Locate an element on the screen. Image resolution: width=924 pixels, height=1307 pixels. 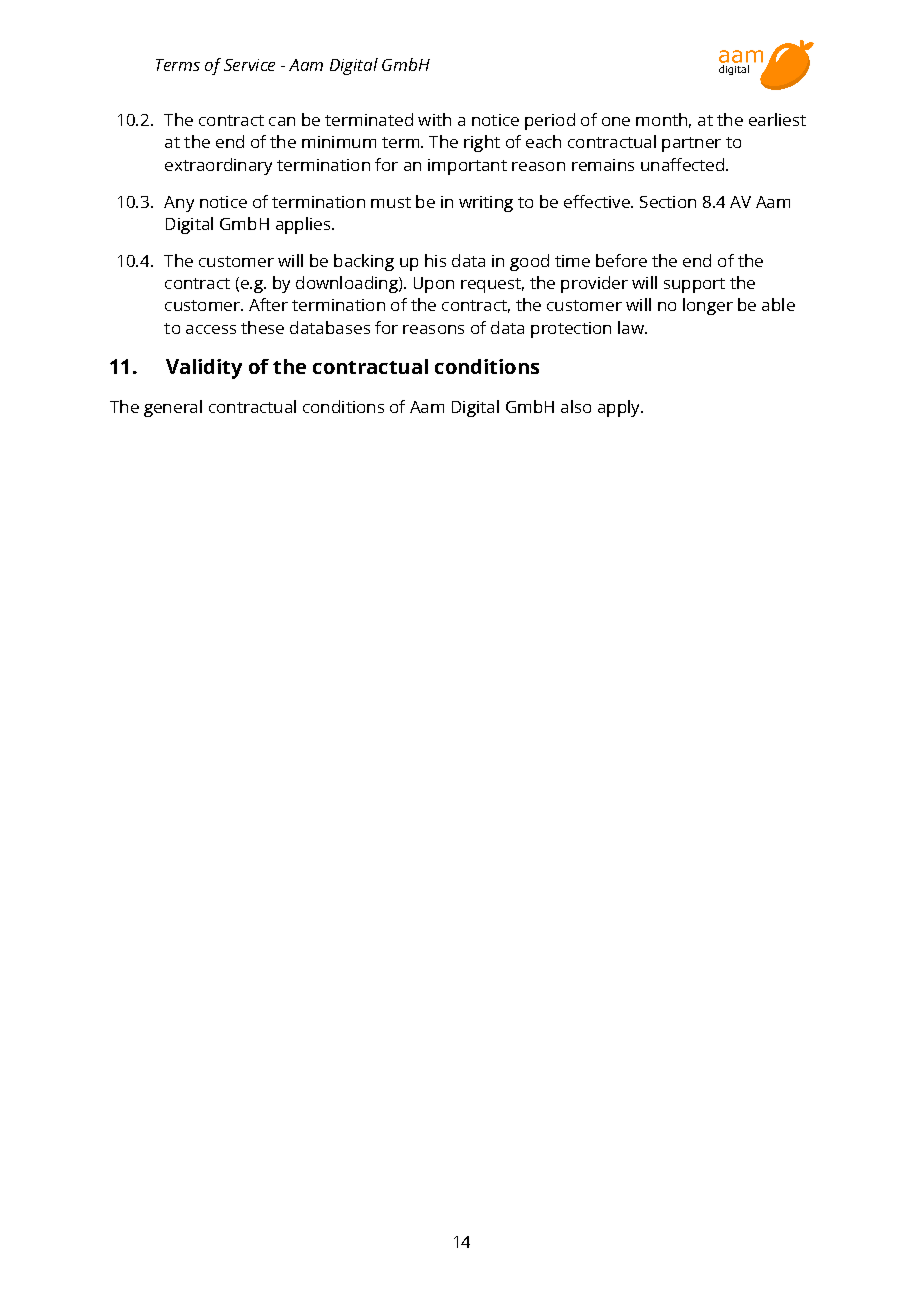
general is located at coordinates (173, 408).
